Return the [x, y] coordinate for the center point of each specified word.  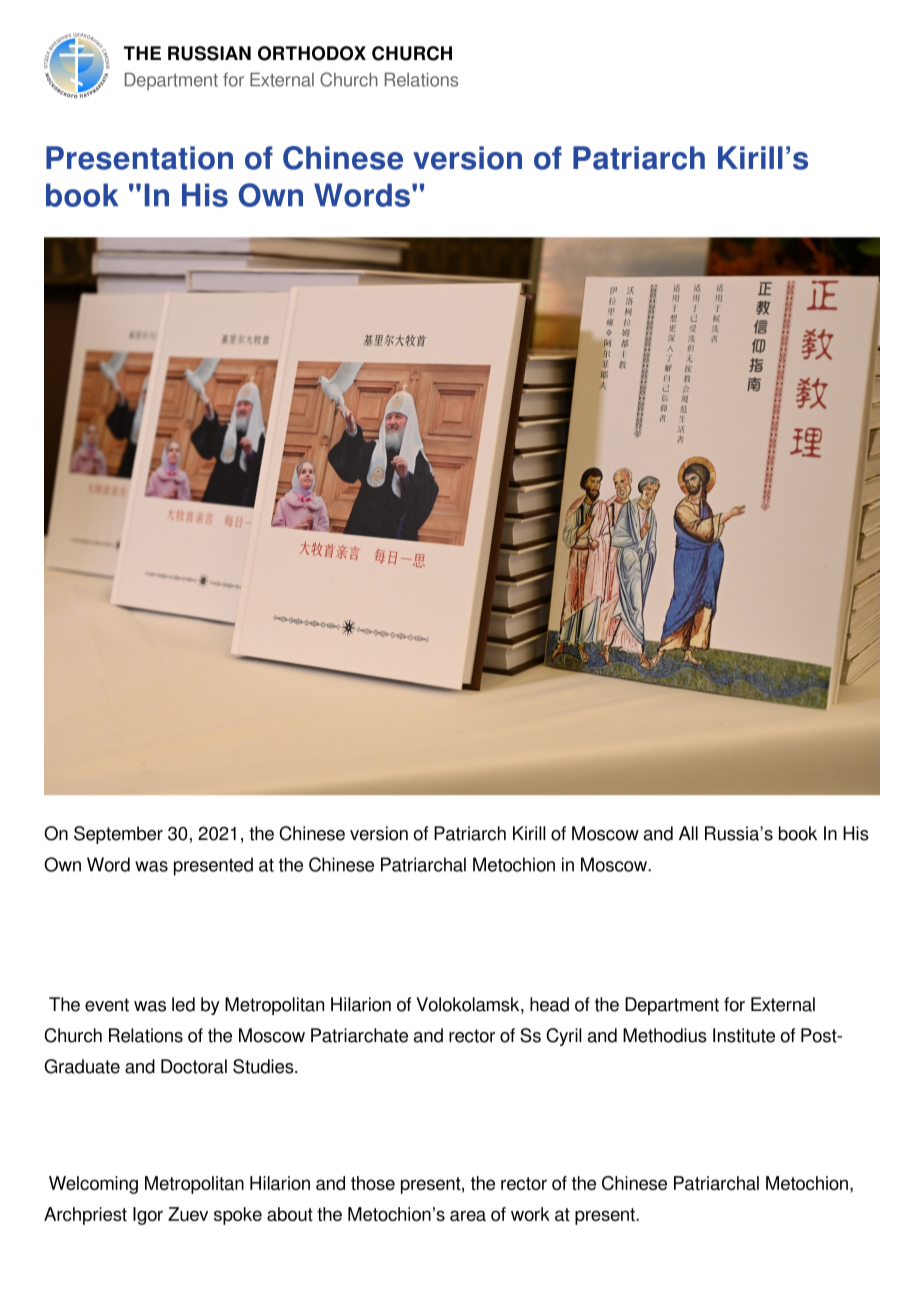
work [530, 1214]
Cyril [563, 1037]
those [373, 1183]
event [107, 1005]
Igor [148, 1216]
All [688, 833]
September [118, 835]
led [183, 1004]
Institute [744, 1035]
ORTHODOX [312, 53]
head [549, 1004]
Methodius [665, 1035]
